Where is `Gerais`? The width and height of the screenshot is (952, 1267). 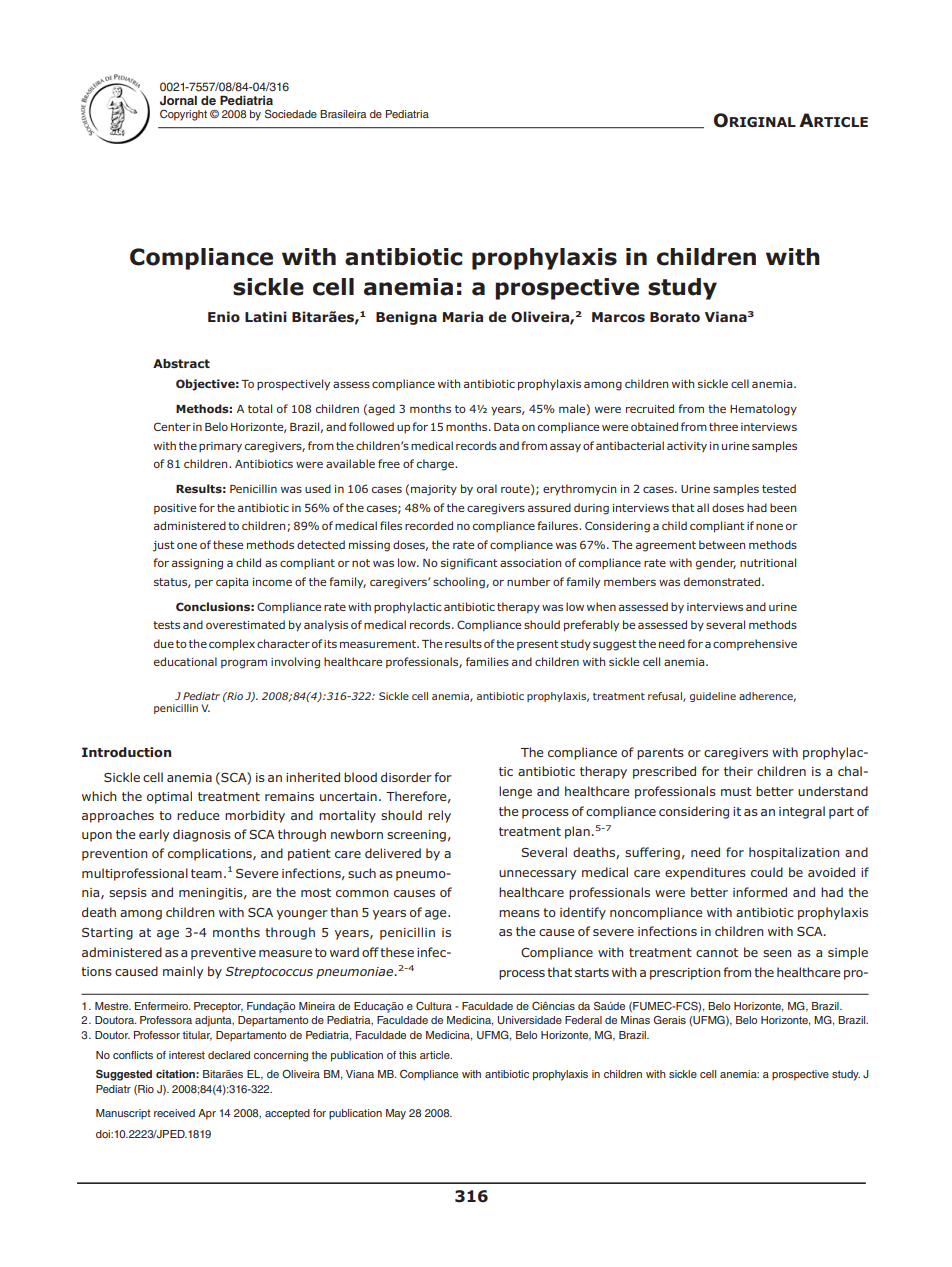
Gerais is located at coordinates (670, 1019).
